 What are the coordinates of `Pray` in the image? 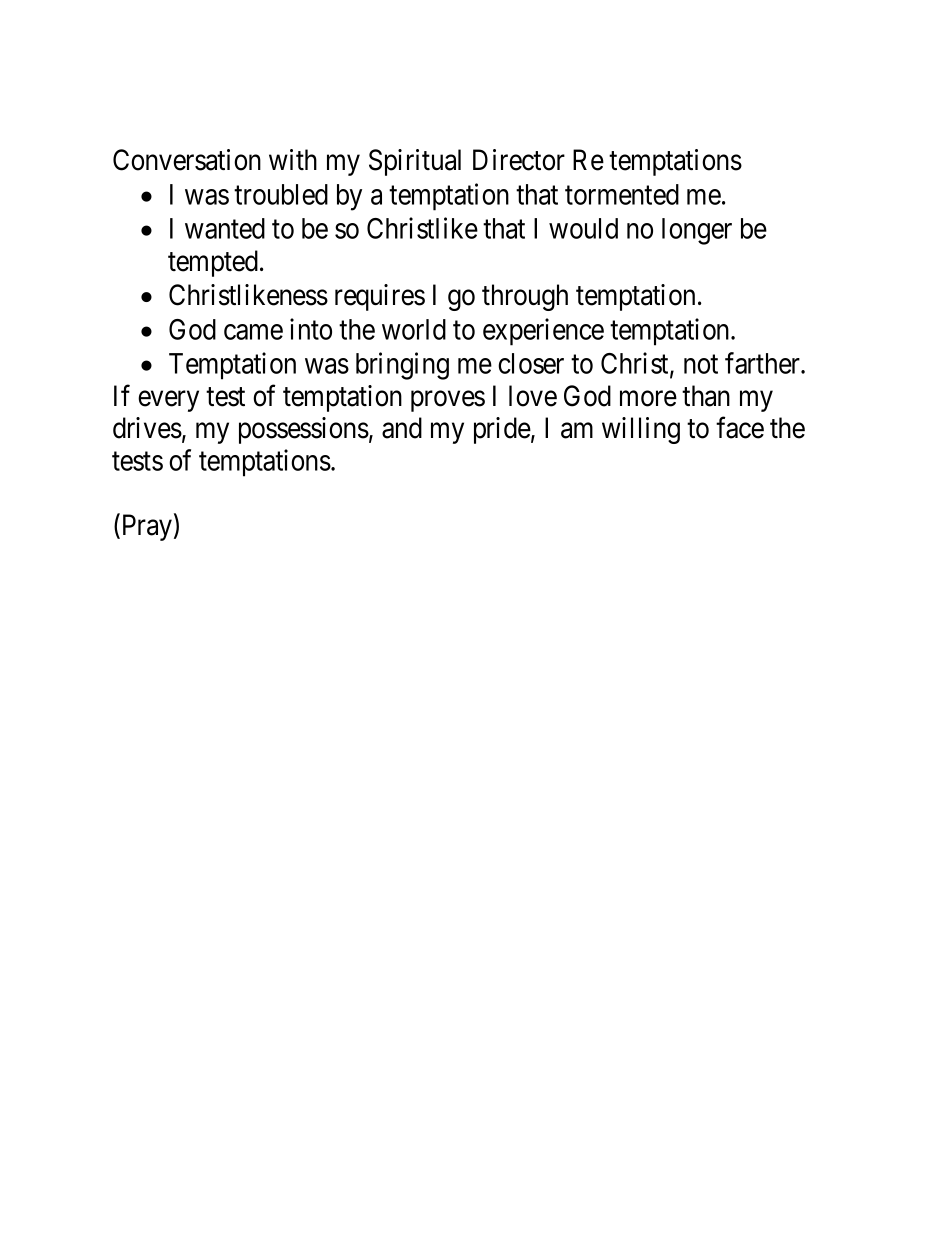 It's located at (145, 527).
